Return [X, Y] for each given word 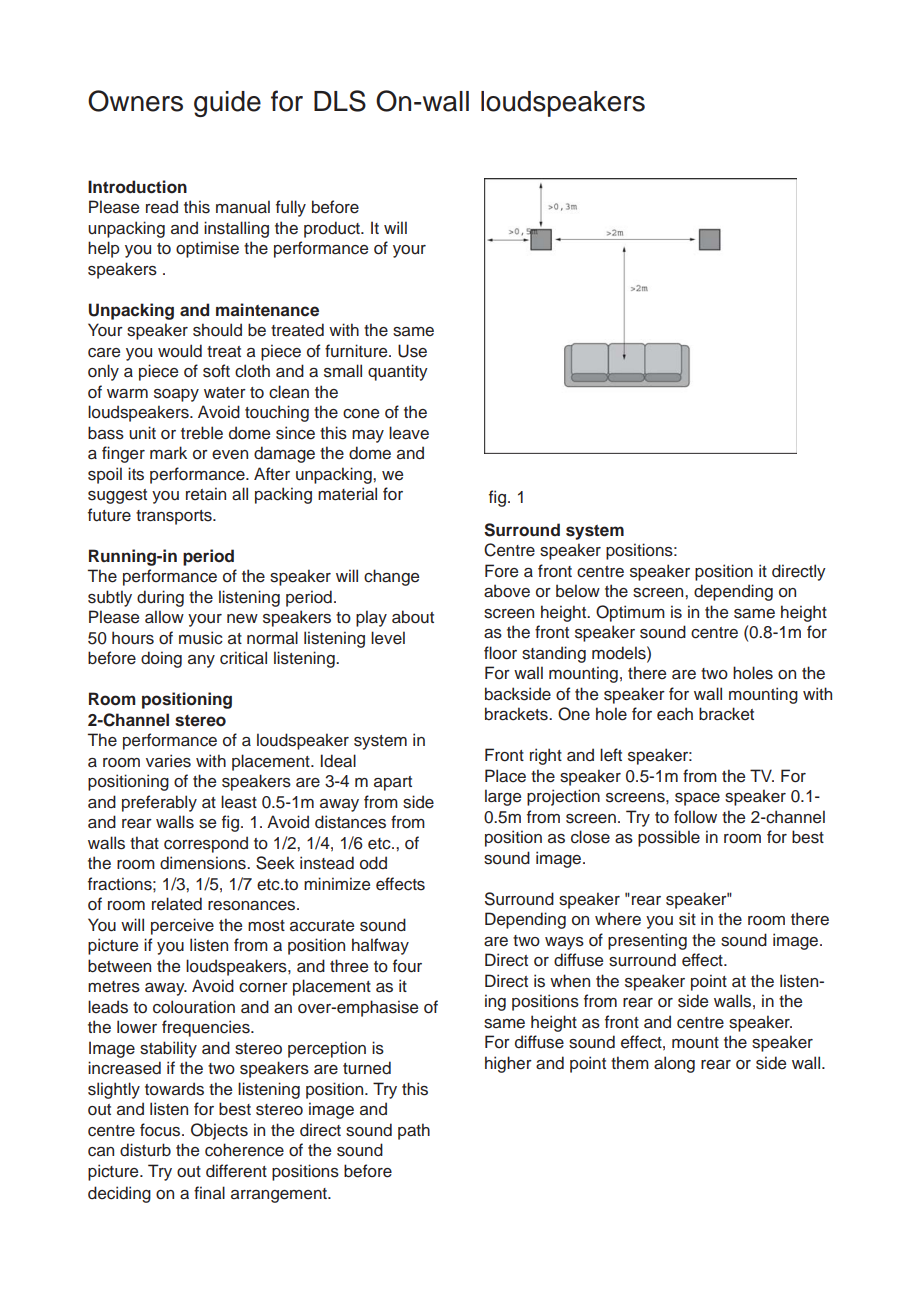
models [620, 653]
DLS [340, 101]
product [333, 229]
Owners [135, 101]
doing [161, 659]
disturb [145, 1150]
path [414, 1131]
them [630, 1063]
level [388, 638]
